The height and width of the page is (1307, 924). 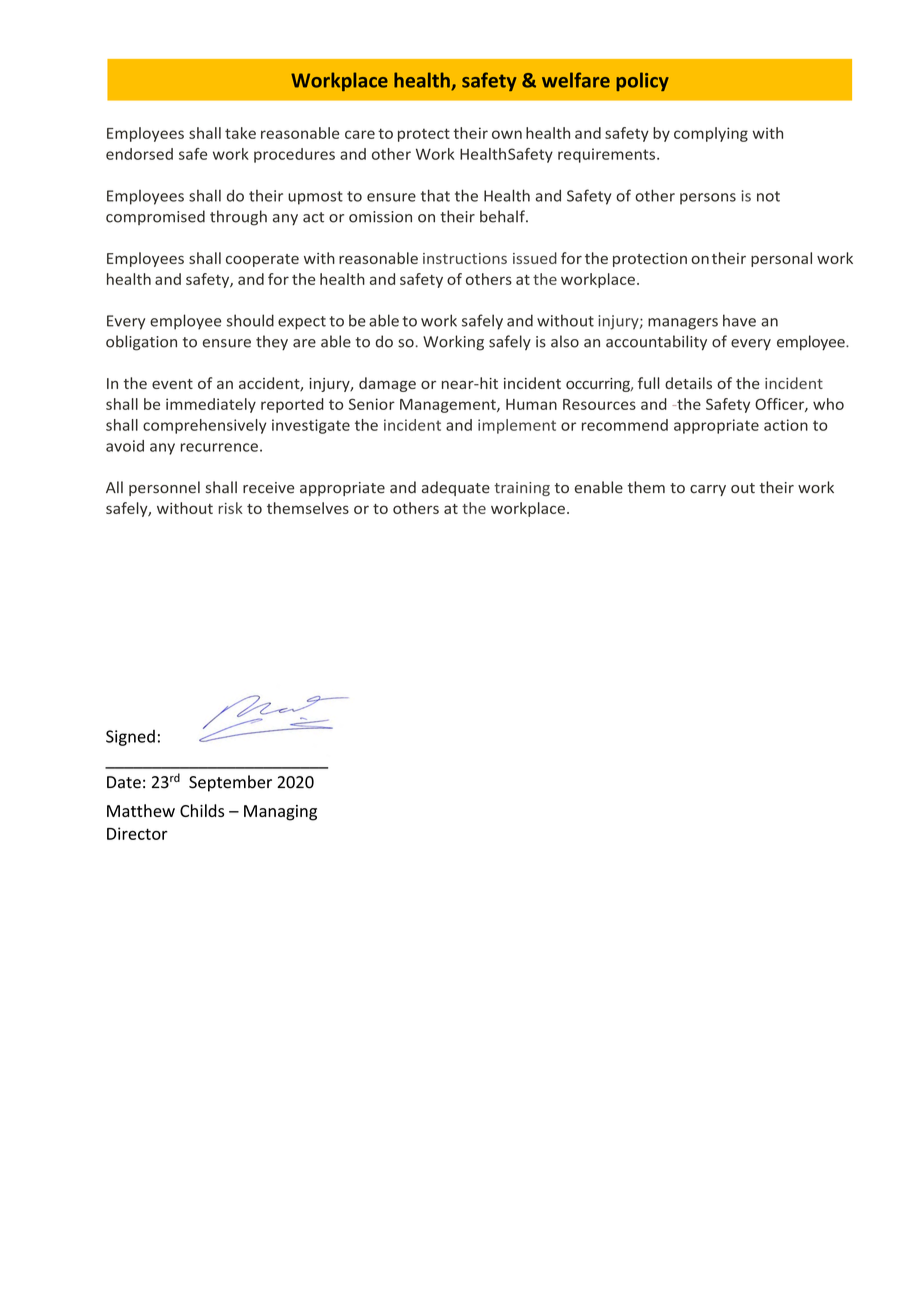 I want to click on recurrence, so click(x=219, y=447).
